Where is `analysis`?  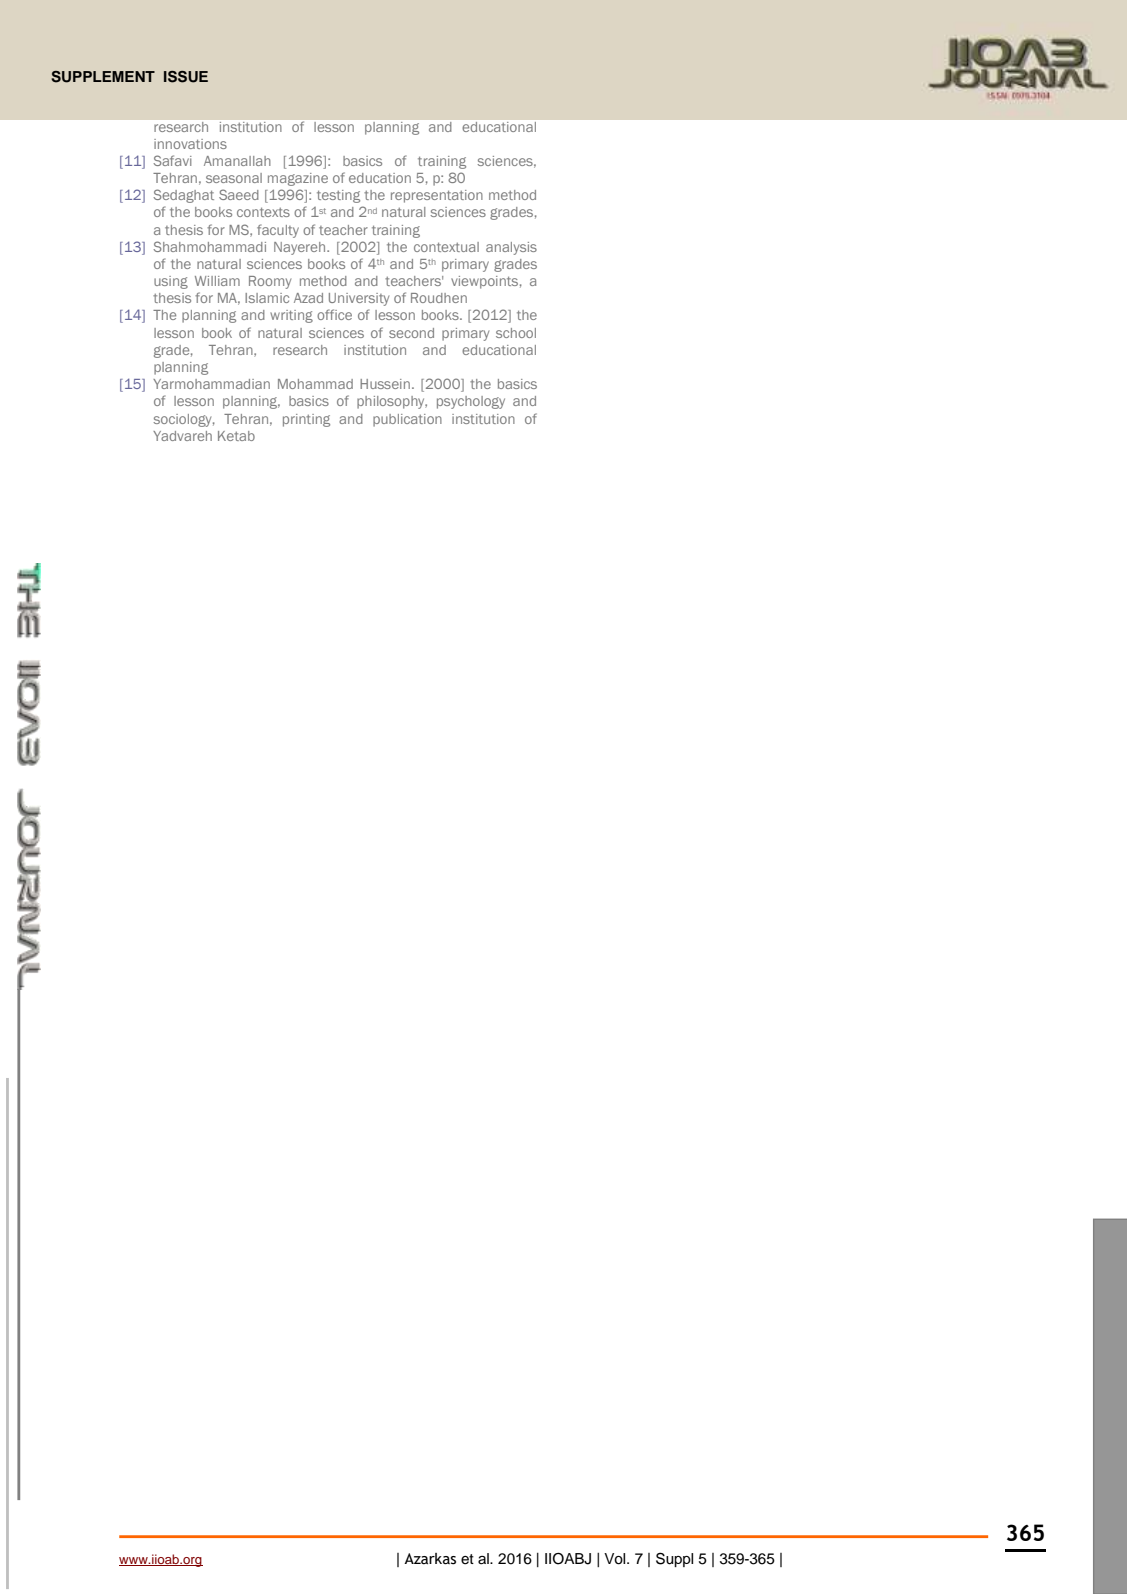
analysis is located at coordinates (511, 248).
